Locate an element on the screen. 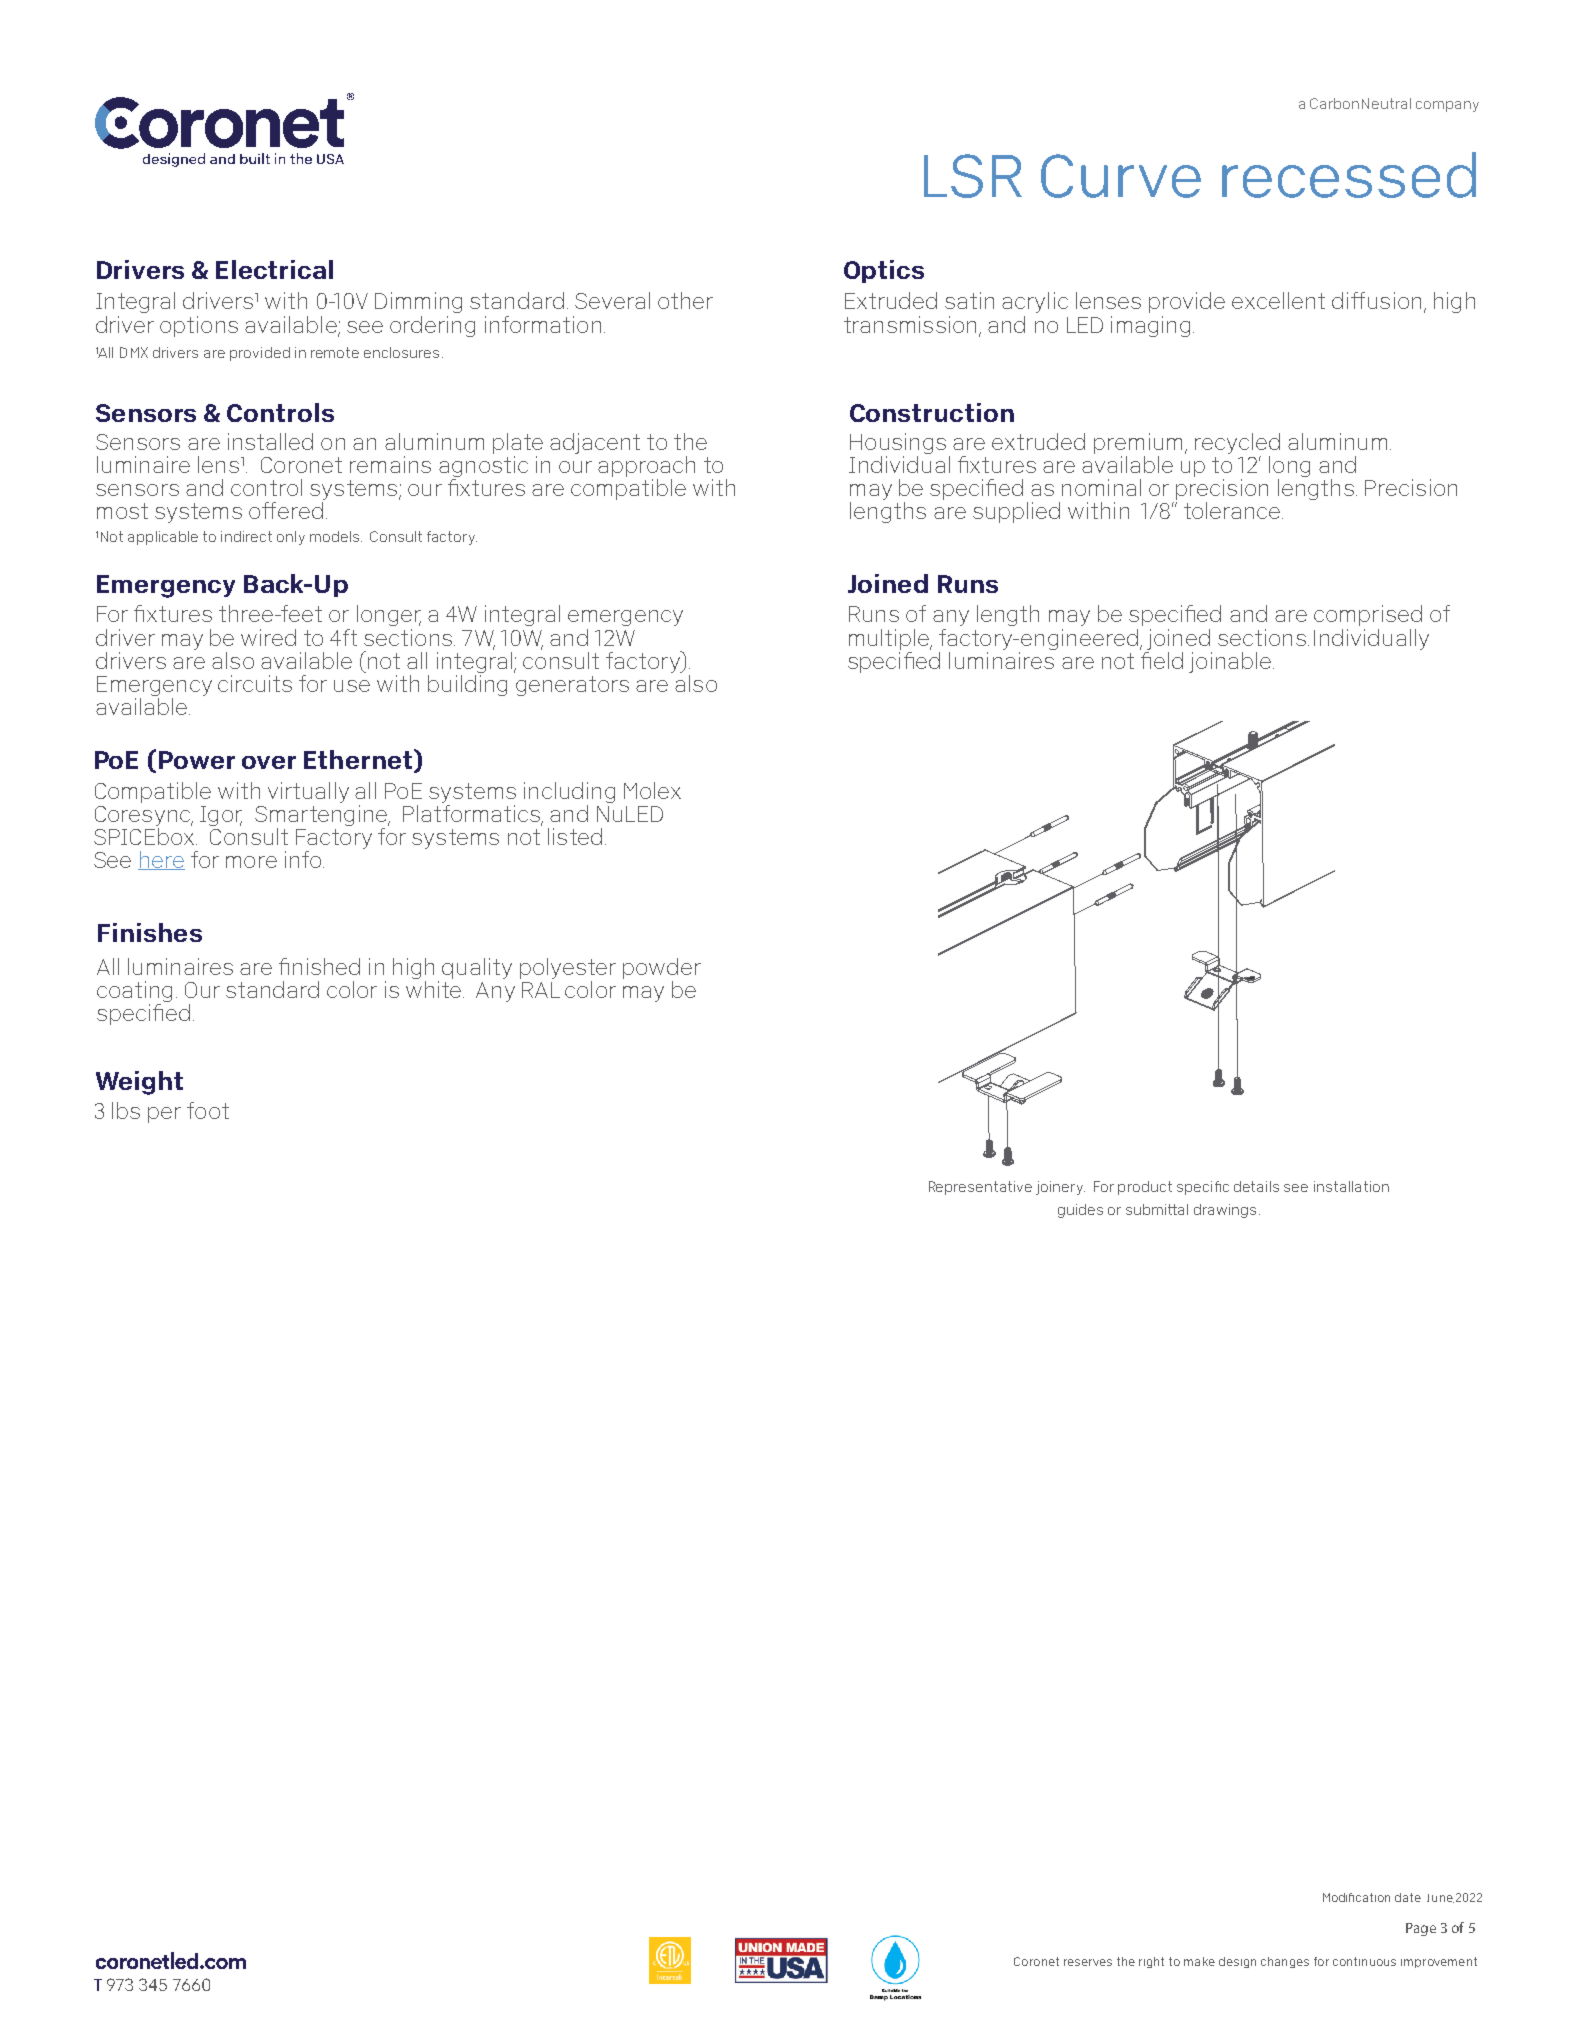 This screenshot has height=2037, width=1574. reserves is located at coordinates (1088, 1962).
